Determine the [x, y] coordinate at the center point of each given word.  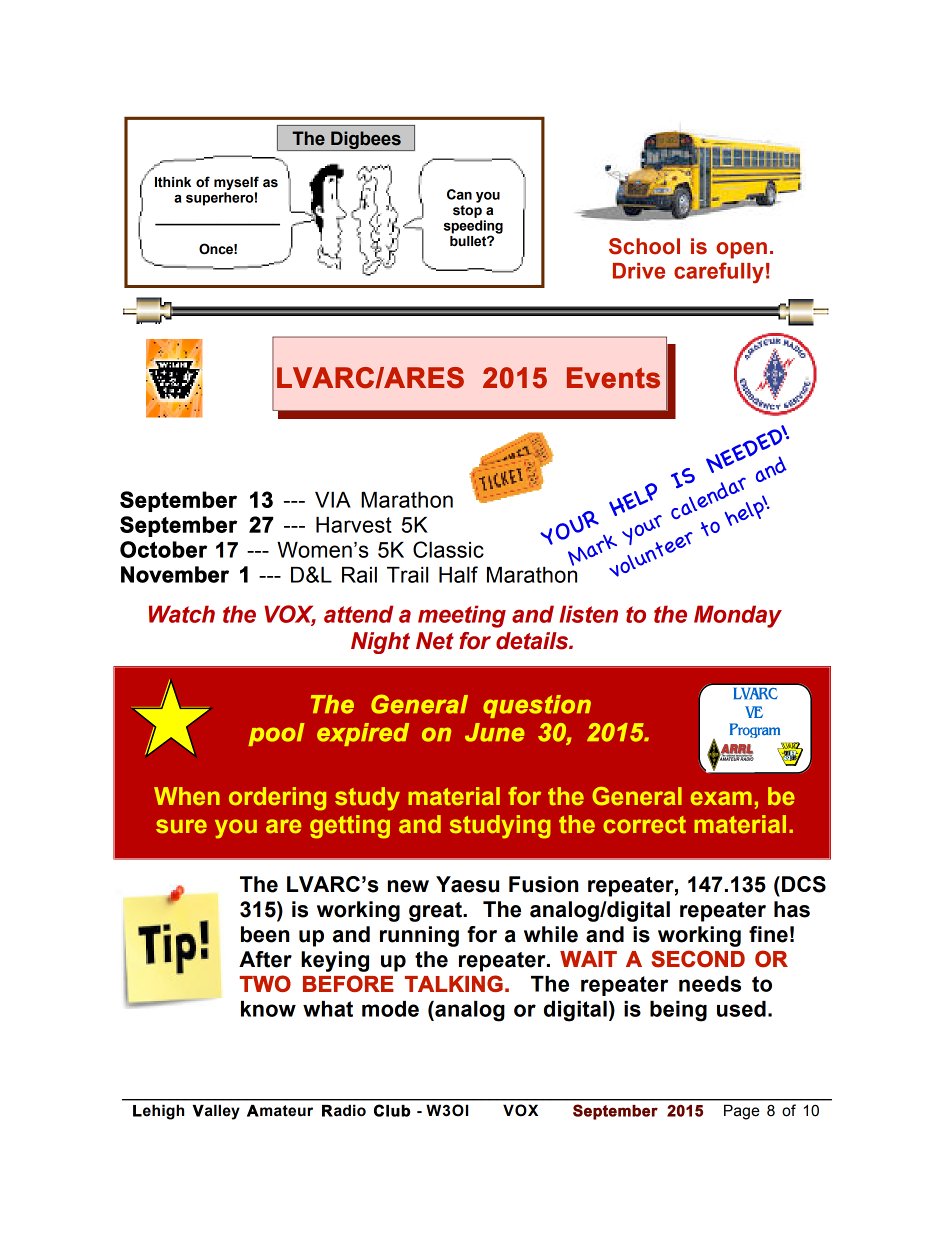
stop [467, 211]
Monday [738, 616]
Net [435, 641]
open [741, 250]
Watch [182, 614]
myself [236, 183]
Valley [216, 1112]
